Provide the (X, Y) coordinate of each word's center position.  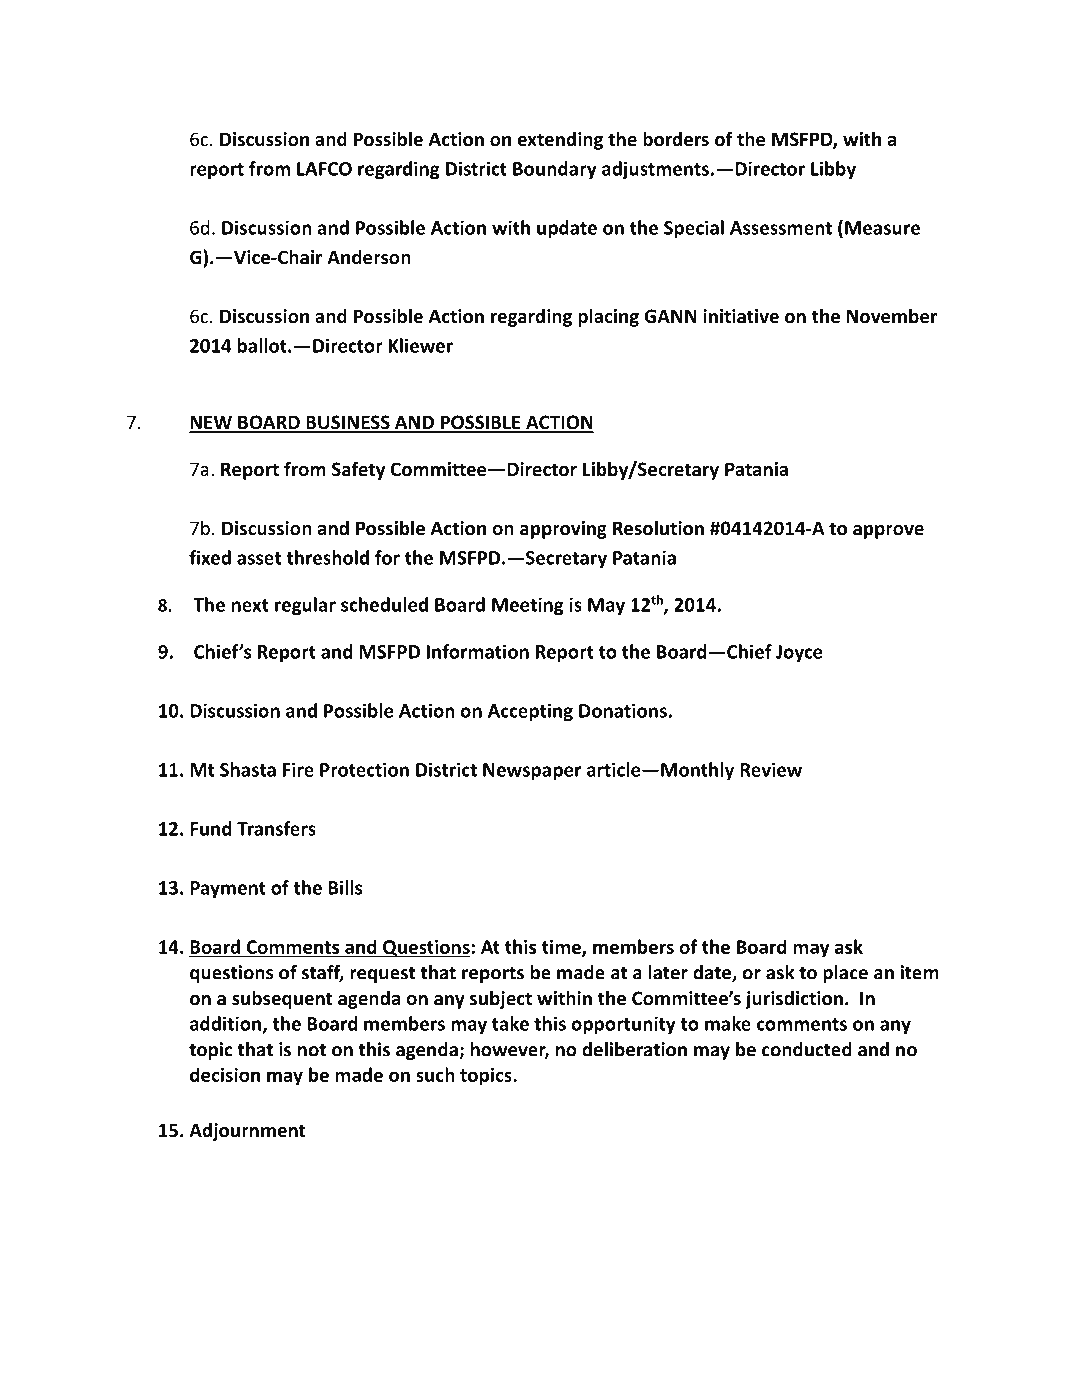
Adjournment (247, 1131)
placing (608, 317)
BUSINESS (348, 423)
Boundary (555, 170)
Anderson (369, 257)
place (845, 974)
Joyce (799, 654)
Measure (882, 228)
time (562, 948)
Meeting (528, 606)
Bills (345, 887)
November (892, 316)
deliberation (634, 1049)
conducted (807, 1049)
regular (305, 606)
